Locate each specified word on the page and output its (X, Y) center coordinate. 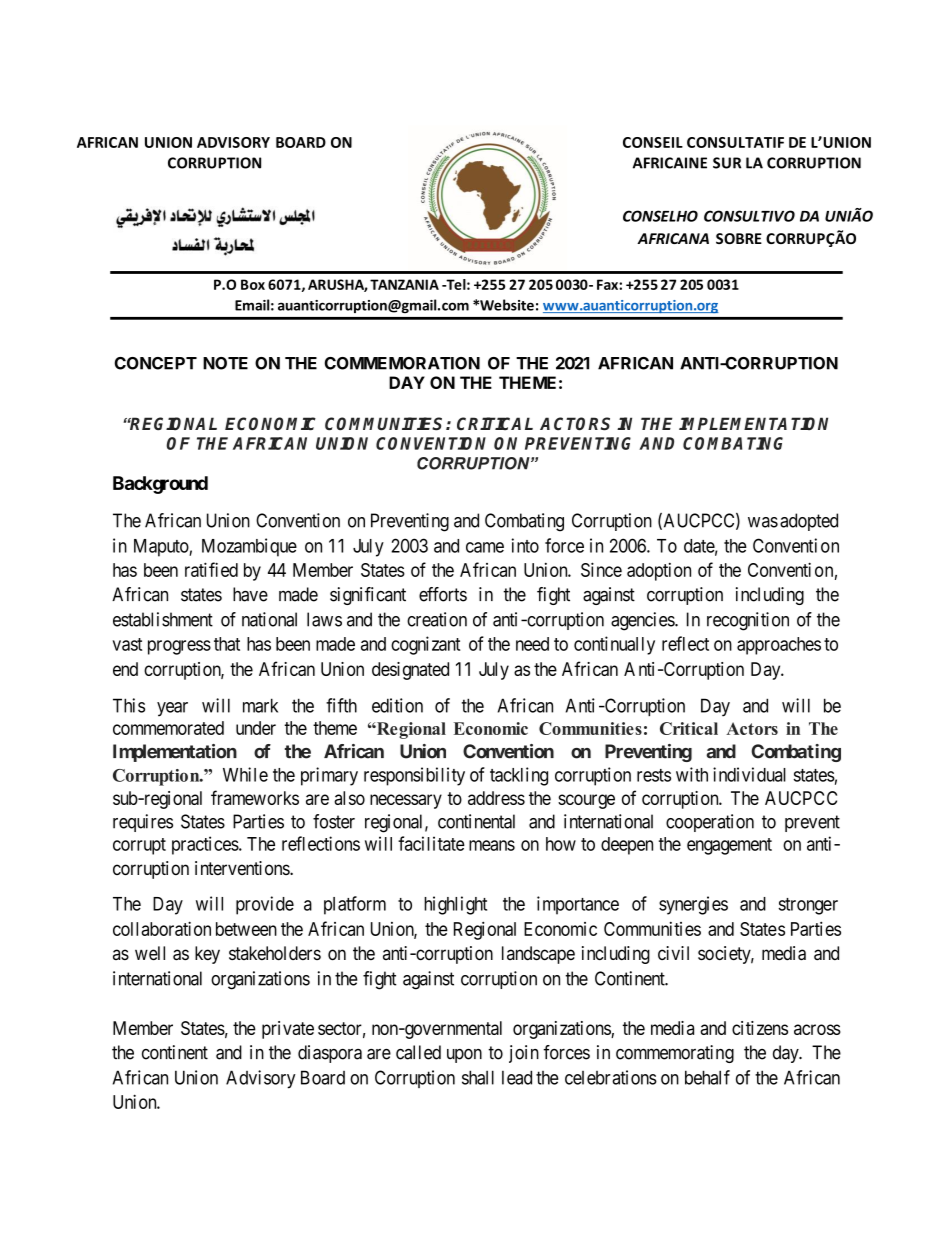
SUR (727, 163)
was (763, 522)
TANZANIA (404, 284)
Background (160, 485)
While (245, 774)
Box (253, 284)
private (288, 1030)
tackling (519, 776)
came (485, 547)
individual (749, 774)
